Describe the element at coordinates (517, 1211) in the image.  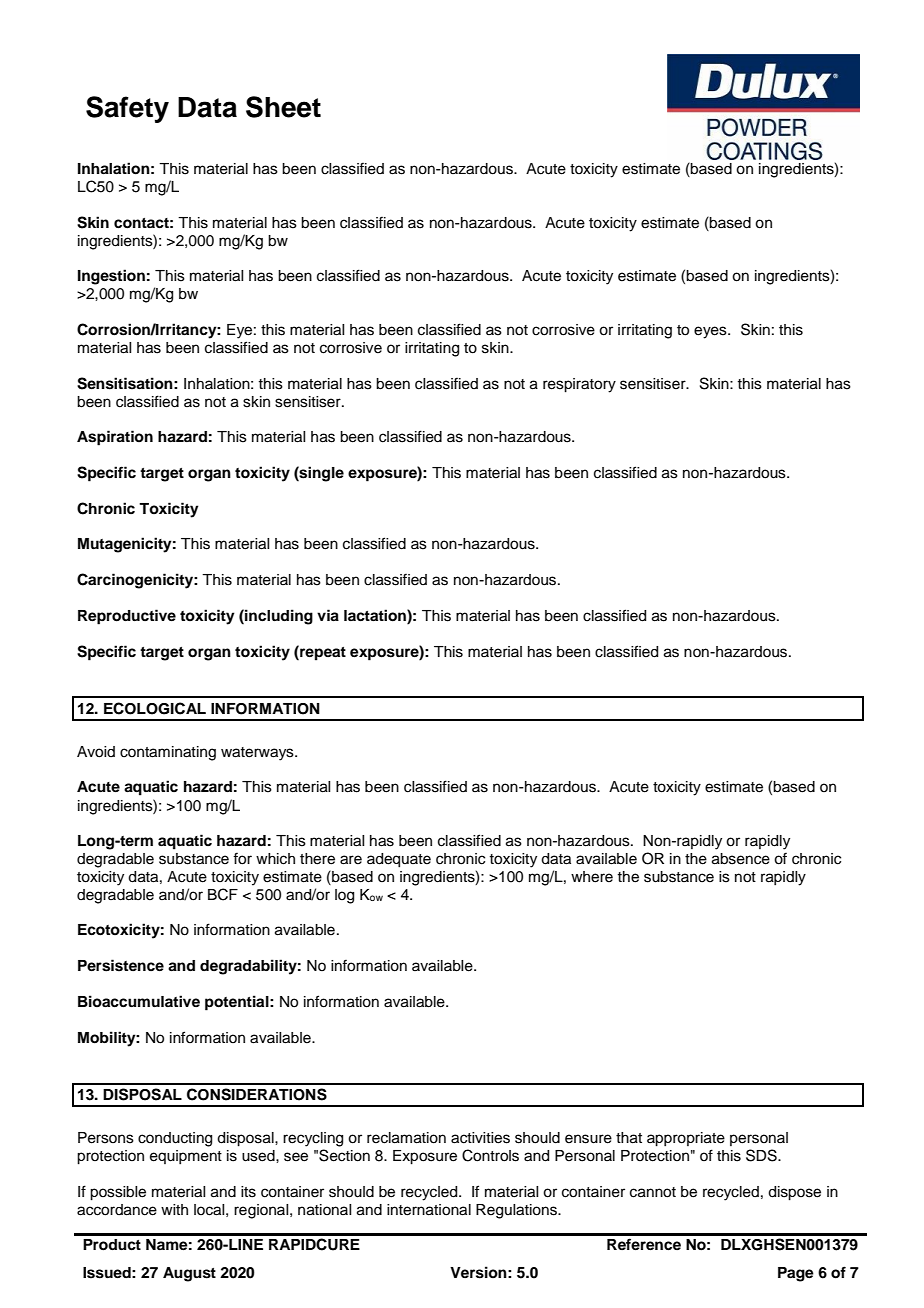
I see `Regulations` at that location.
